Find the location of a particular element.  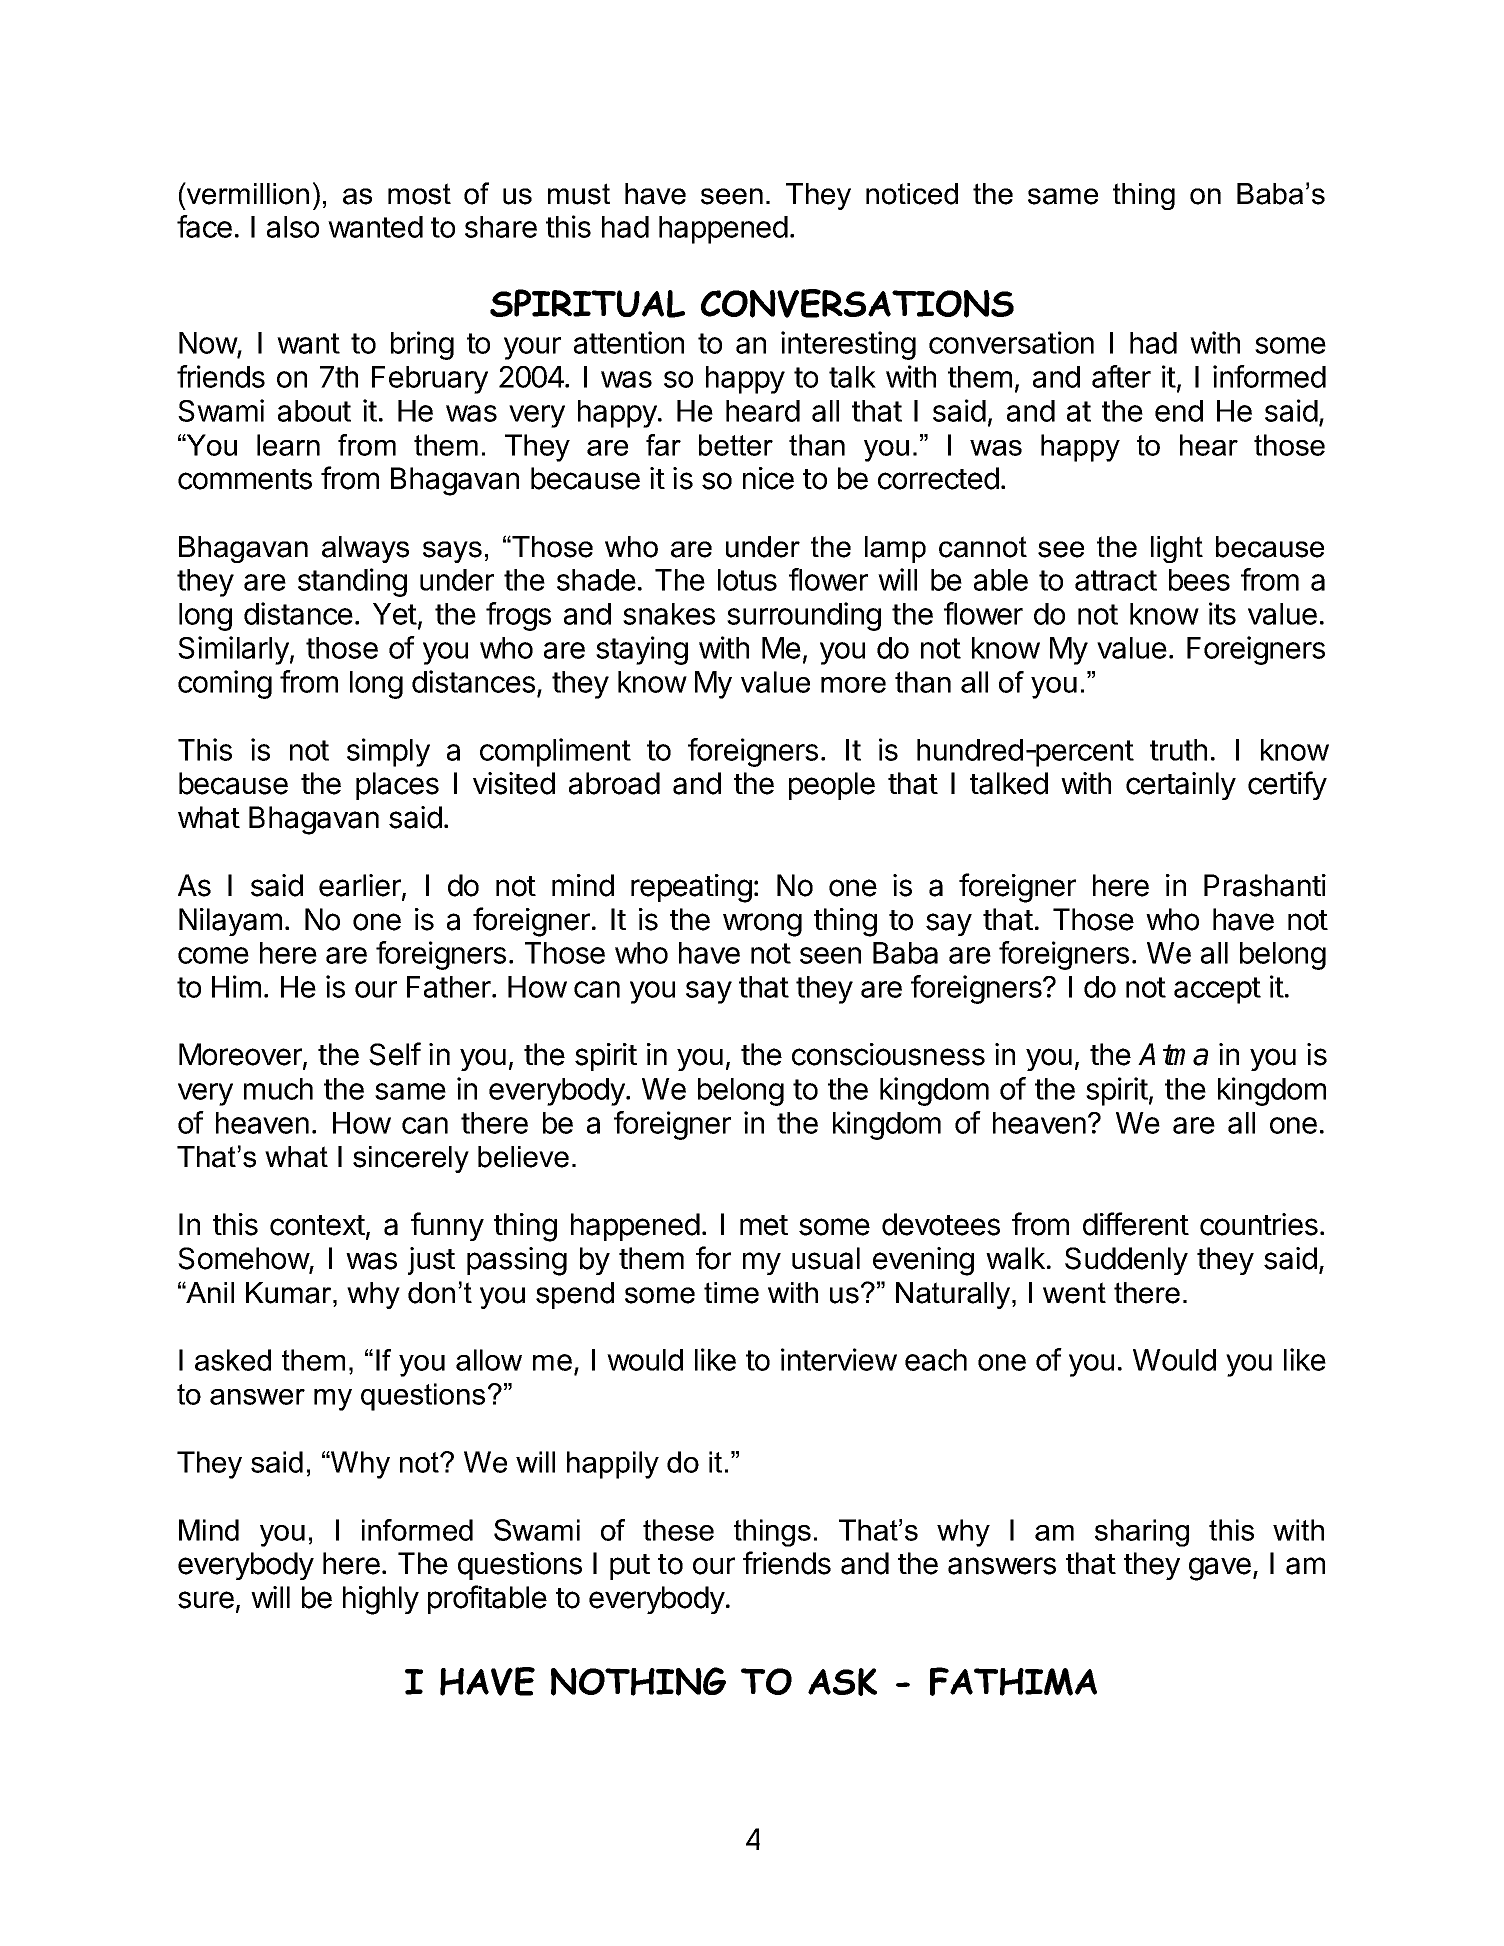

noticed is located at coordinates (912, 194).
